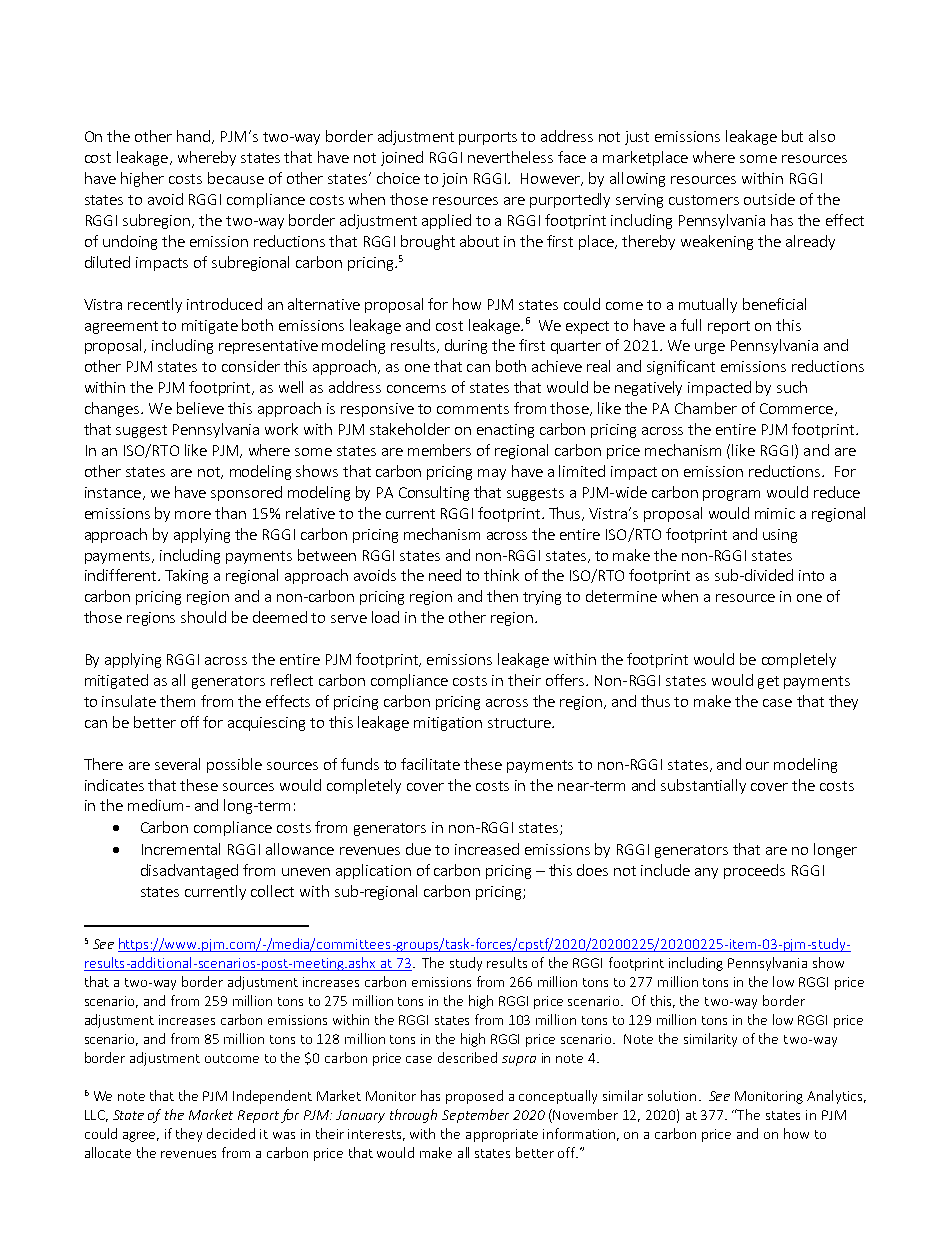  What do you see at coordinates (231, 1133) in the screenshot?
I see `decided` at bounding box center [231, 1133].
